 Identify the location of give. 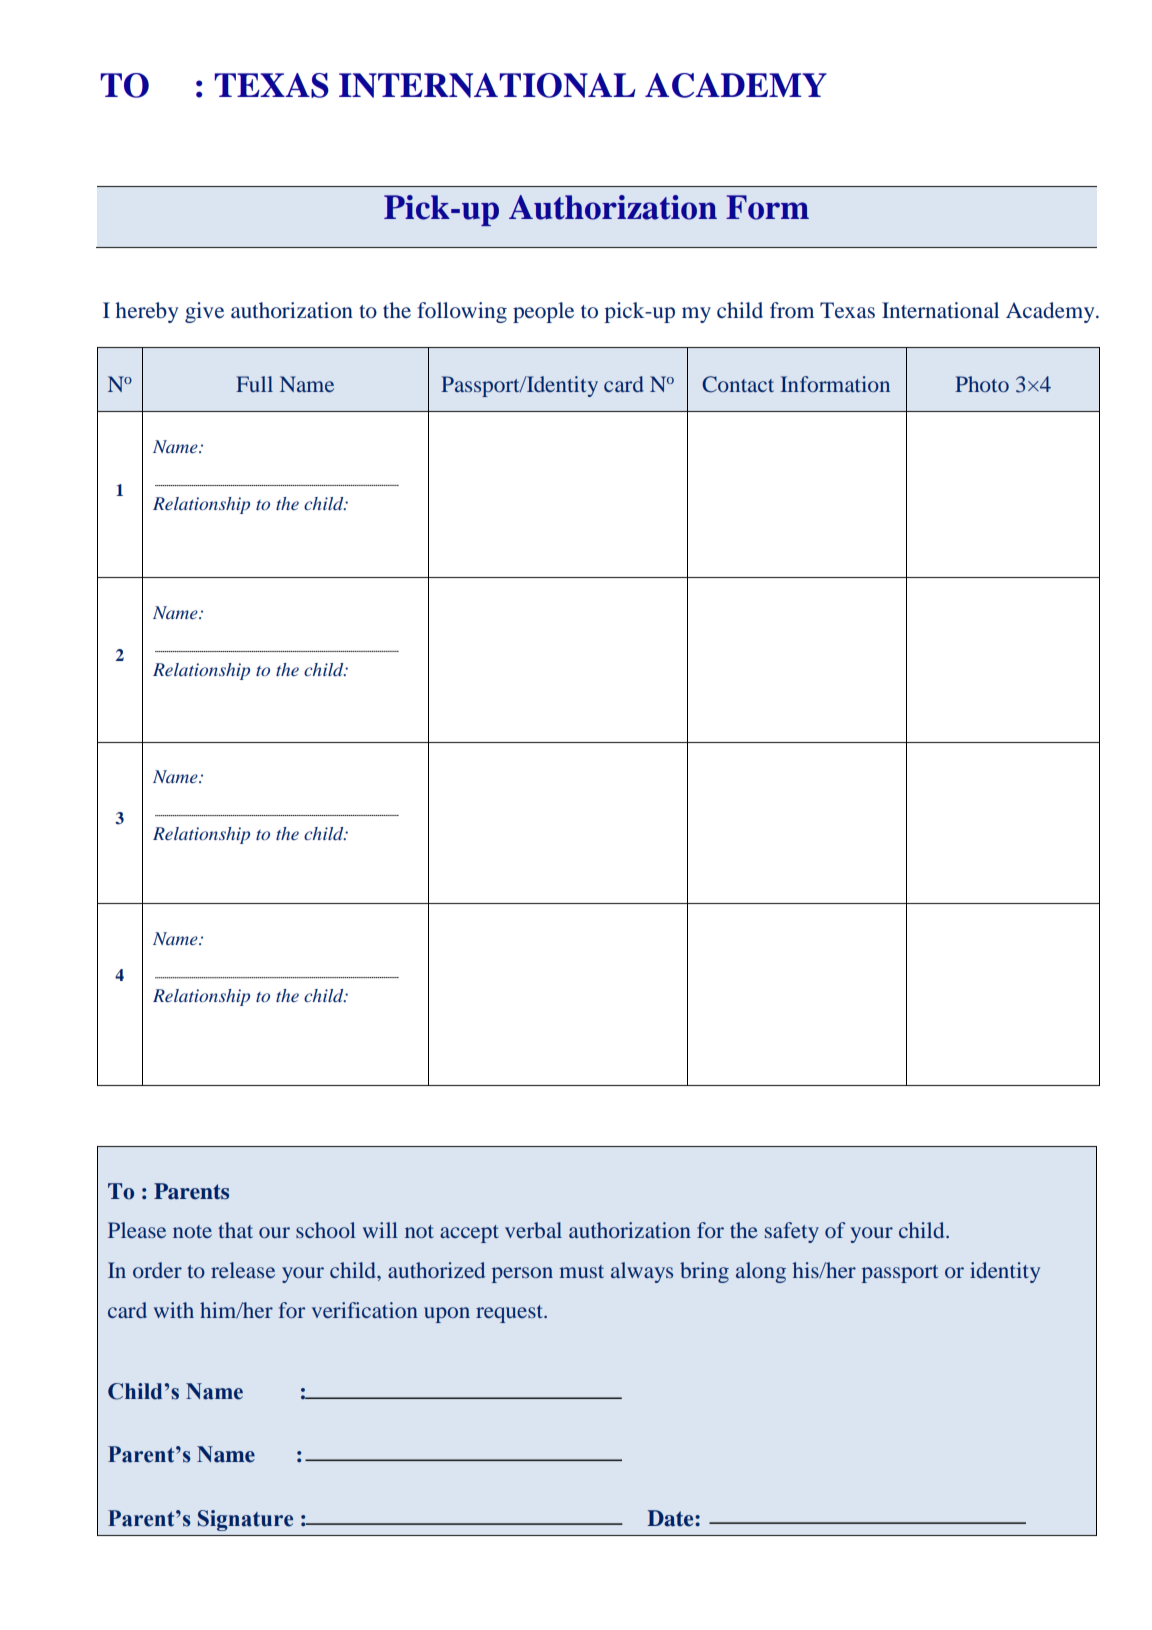
(204, 312).
